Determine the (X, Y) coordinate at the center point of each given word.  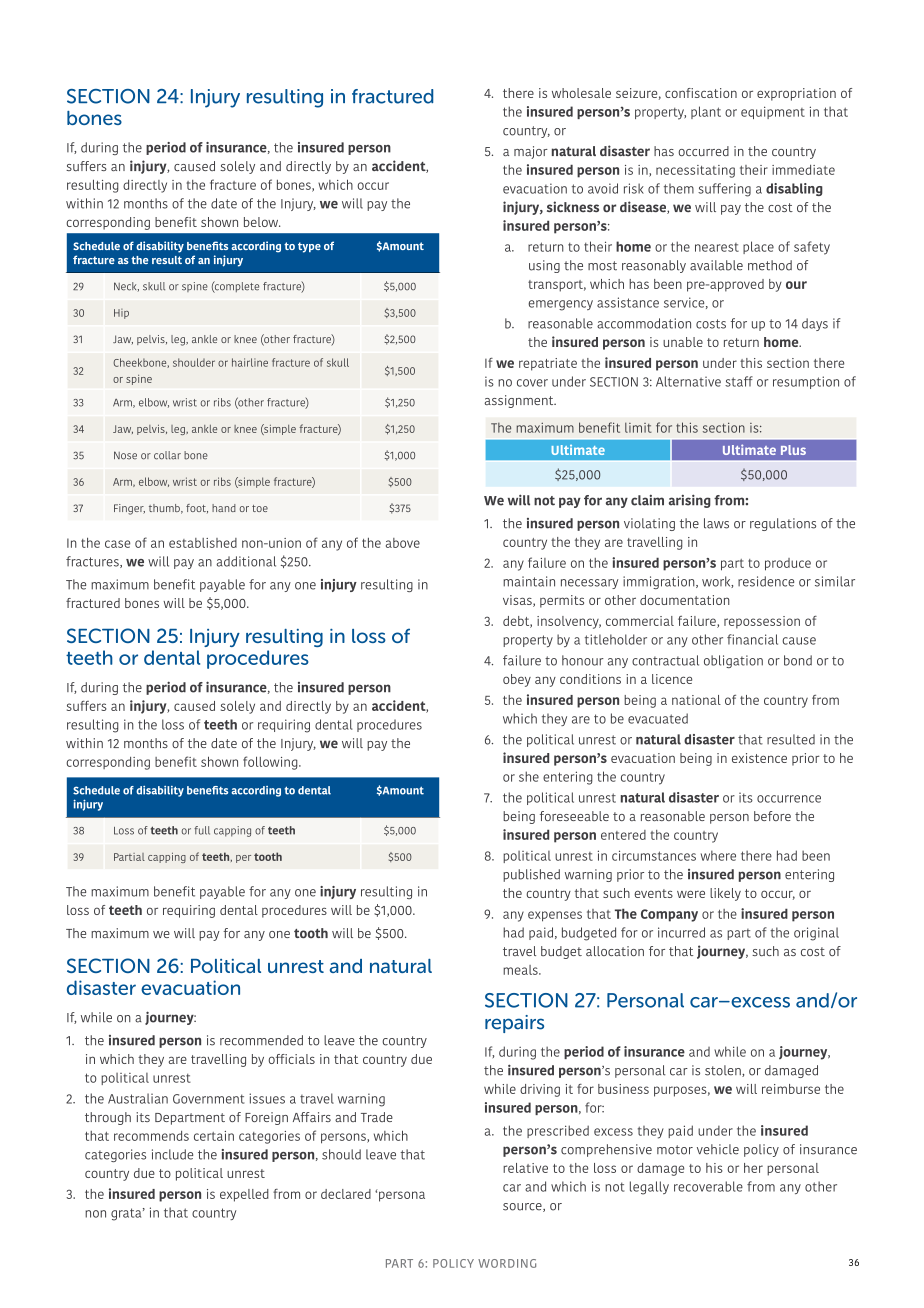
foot (197, 508)
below (262, 222)
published (531, 875)
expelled (244, 1195)
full (202, 830)
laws (716, 523)
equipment (773, 112)
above (403, 543)
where (718, 855)
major (531, 152)
